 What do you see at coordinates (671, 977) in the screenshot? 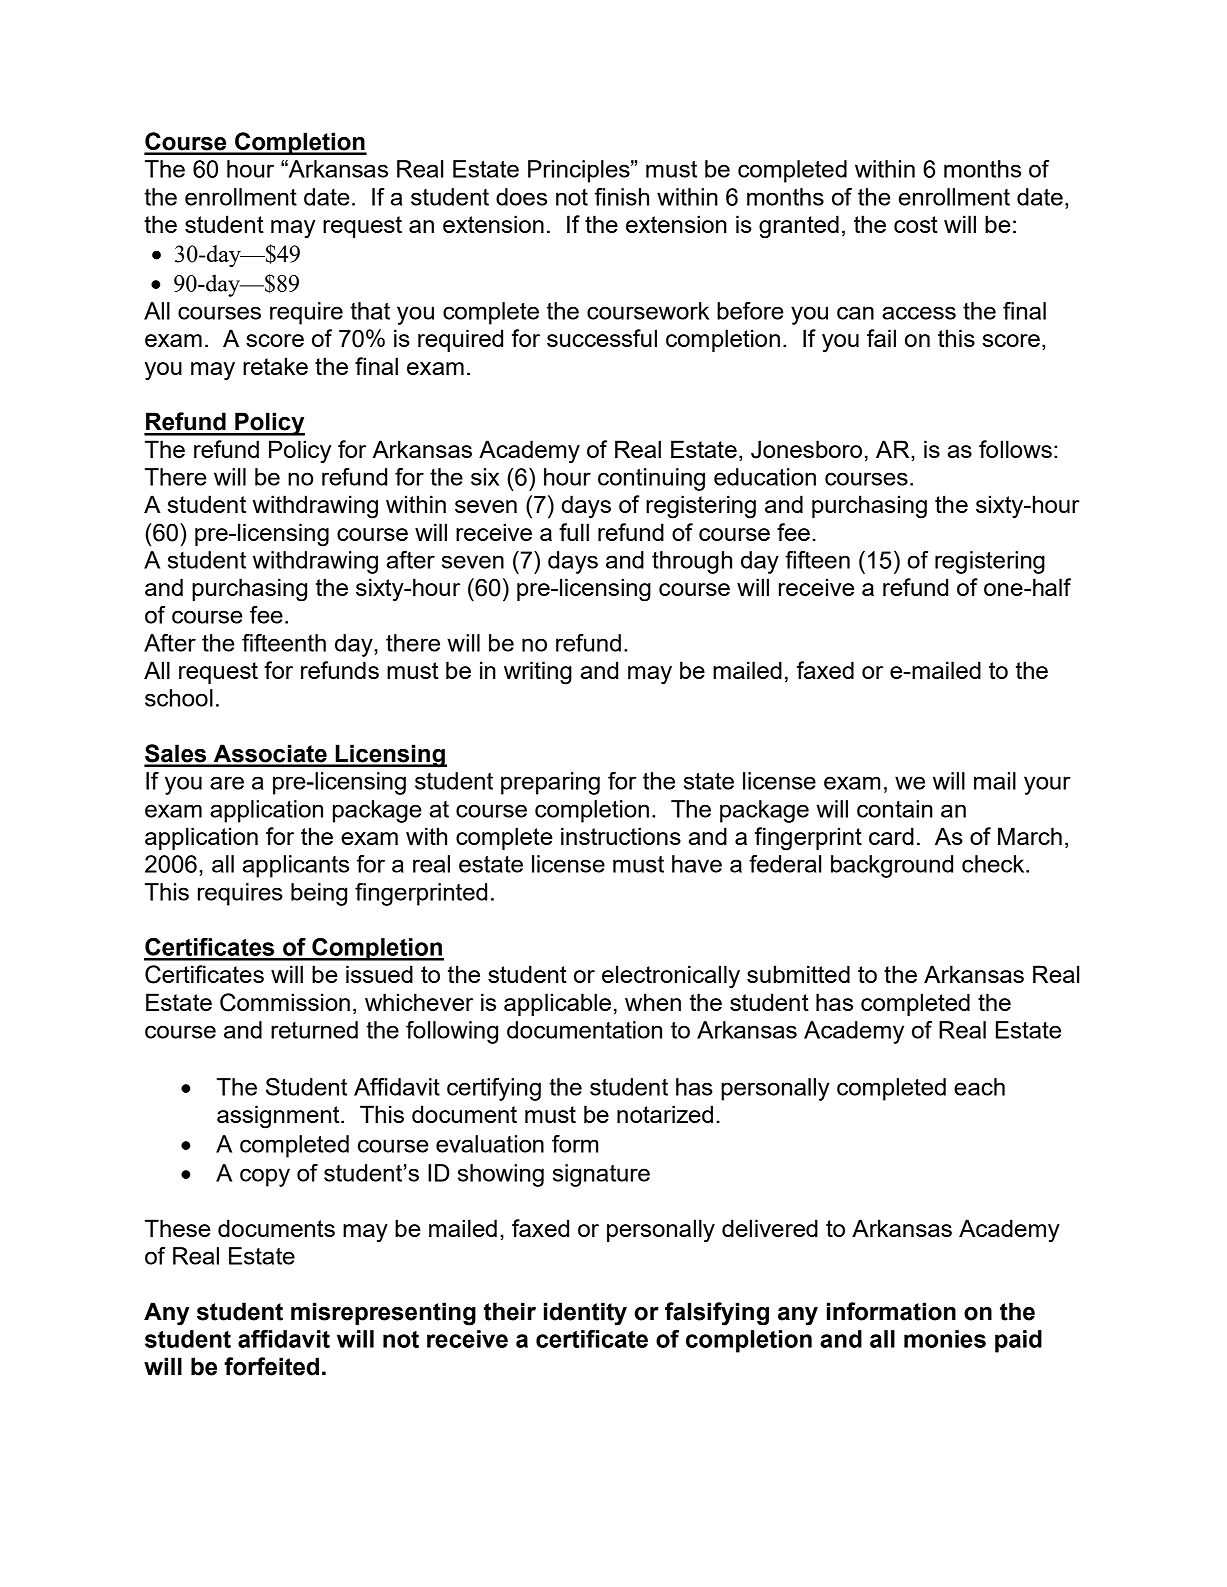
I see `electronically` at bounding box center [671, 977].
